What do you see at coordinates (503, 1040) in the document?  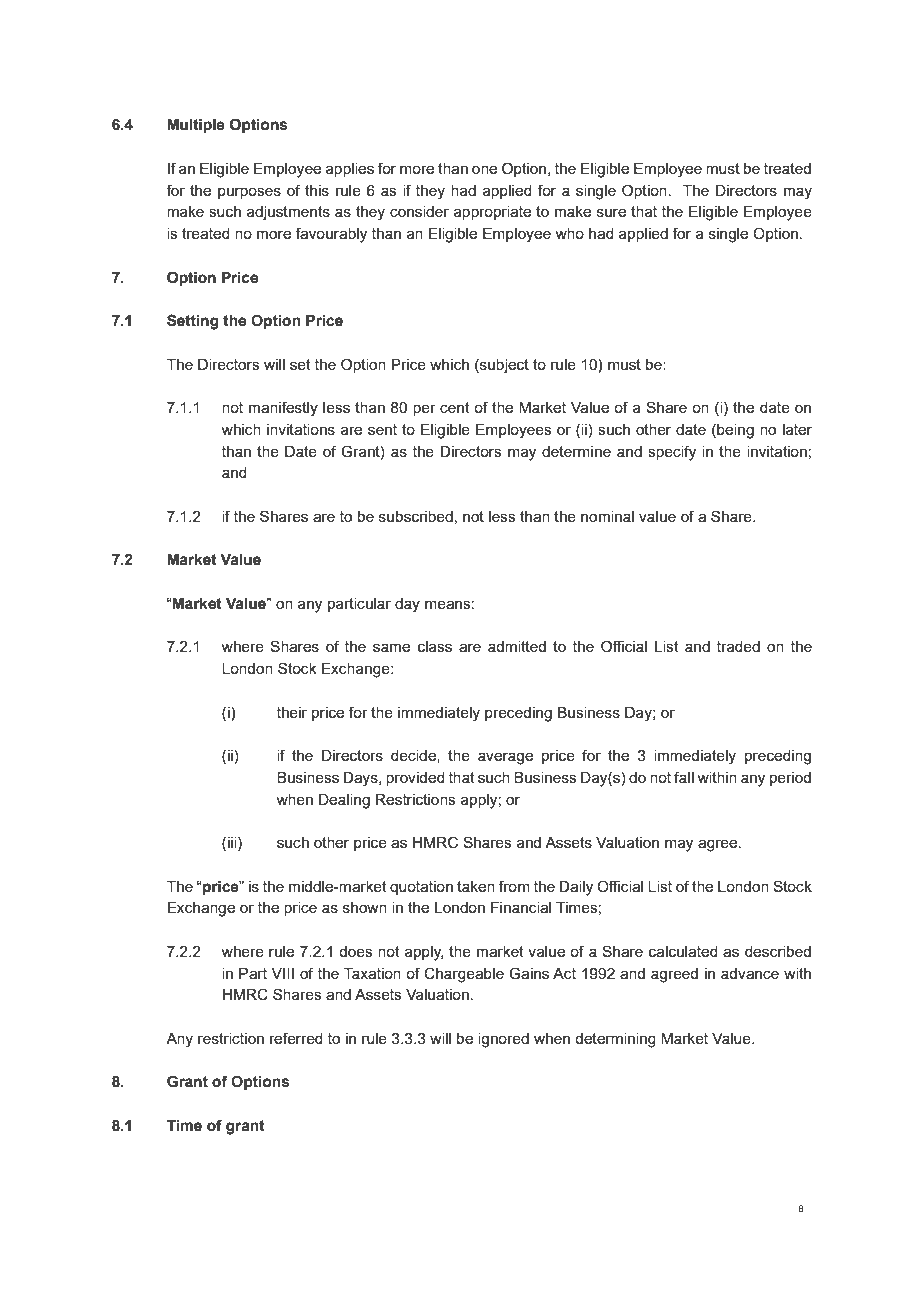 I see `ignored` at bounding box center [503, 1040].
